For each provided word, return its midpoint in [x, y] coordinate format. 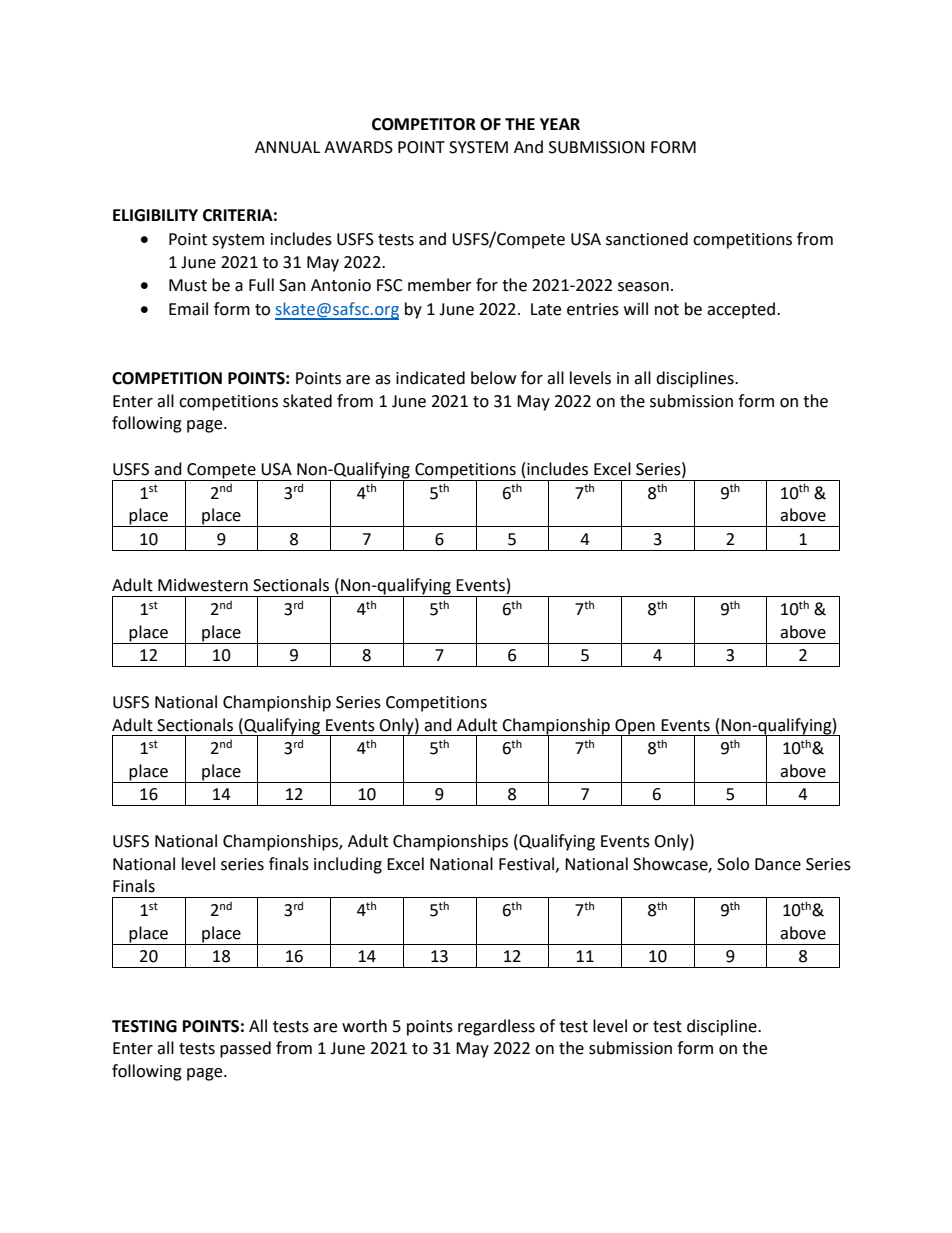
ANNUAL [287, 147]
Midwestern [203, 585]
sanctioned [647, 239]
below [493, 378]
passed [245, 1049]
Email [188, 309]
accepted [741, 310]
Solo [733, 864]
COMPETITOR [424, 124]
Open [635, 727]
